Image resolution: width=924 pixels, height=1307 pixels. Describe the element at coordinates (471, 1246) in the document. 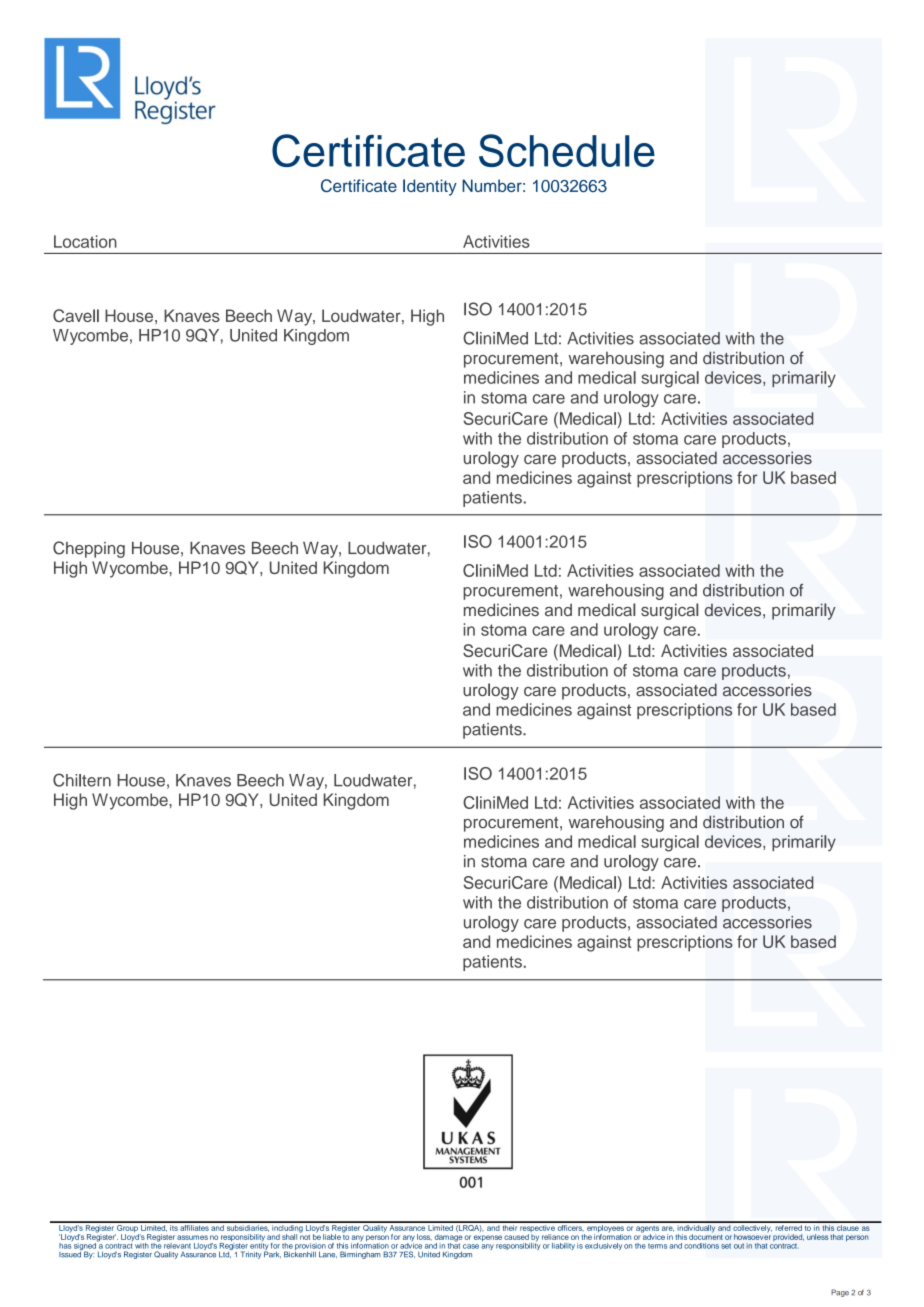

I see `case` at that location.
